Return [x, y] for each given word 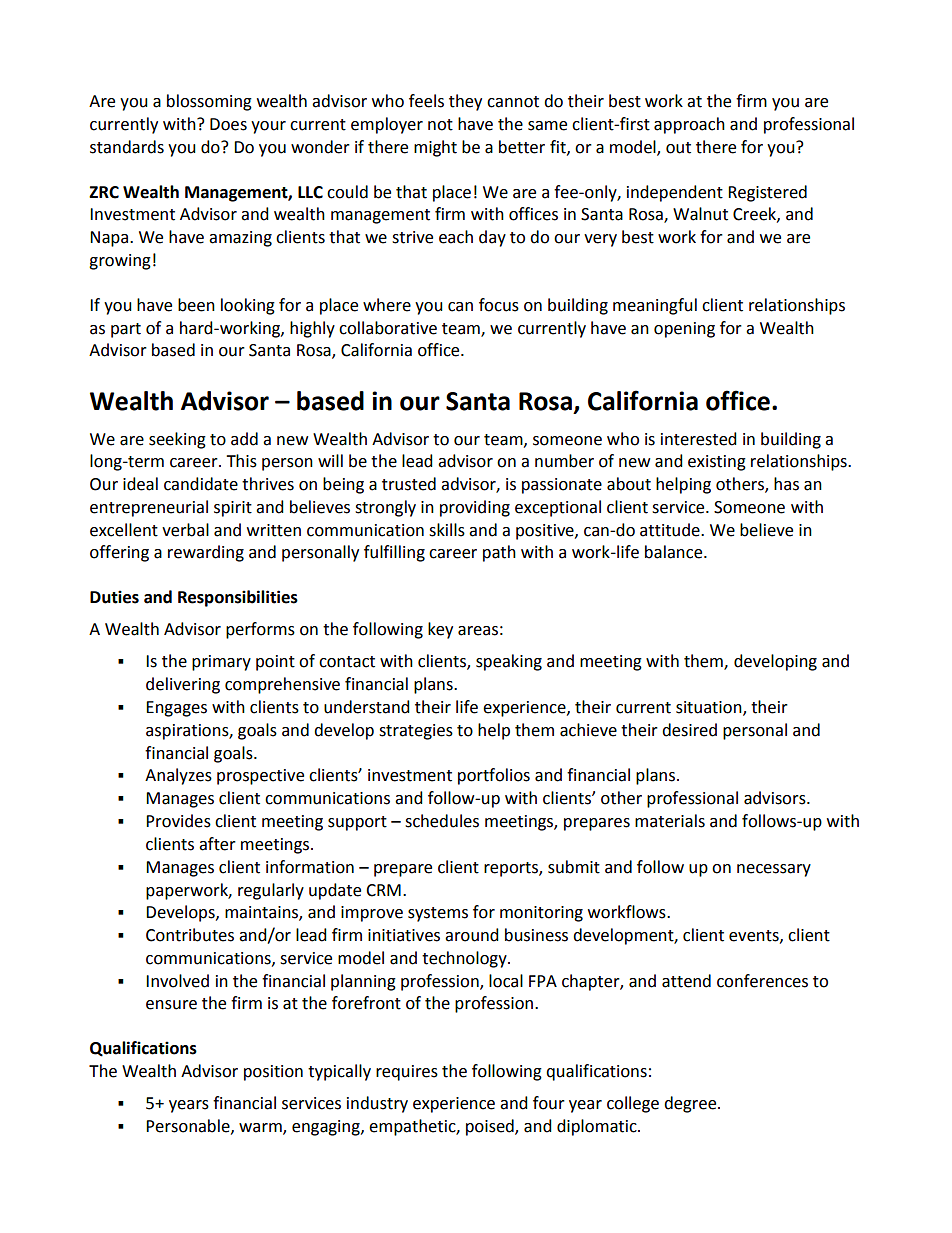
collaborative [388, 328]
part [126, 330]
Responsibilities [238, 598]
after [217, 844]
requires [407, 1073]
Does [228, 124]
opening [684, 330]
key [440, 630]
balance [675, 552]
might [435, 148]
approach [689, 125]
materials [670, 821]
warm [261, 1129]
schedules [442, 821]
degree [691, 1104]
